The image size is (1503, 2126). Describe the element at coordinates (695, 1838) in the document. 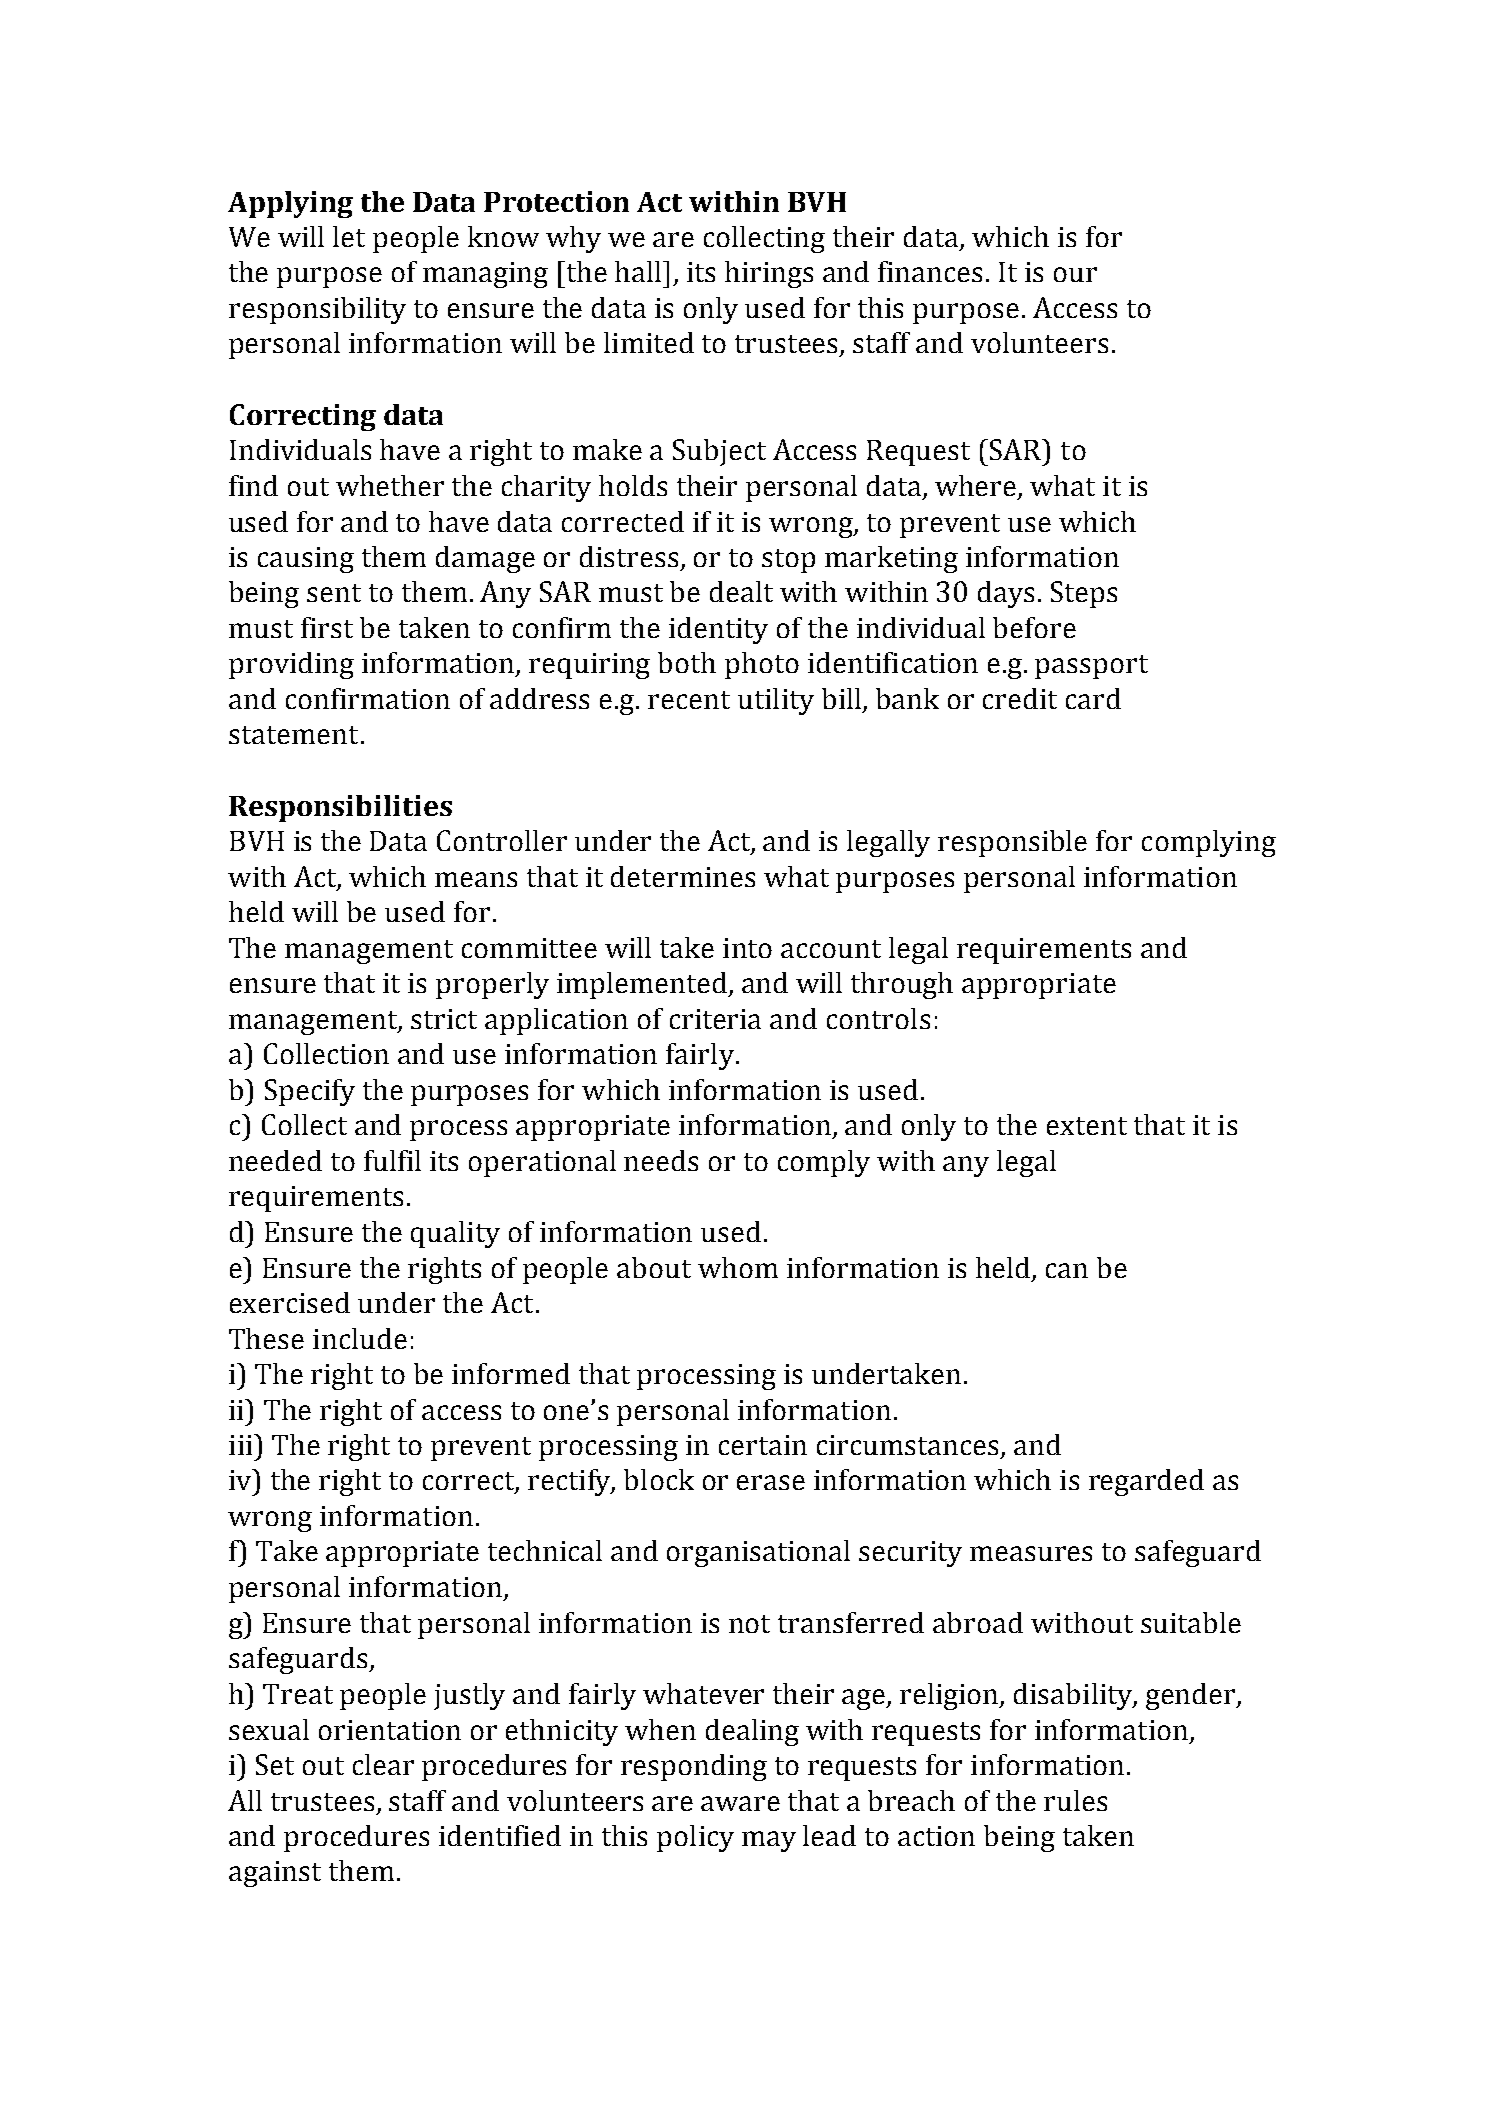

I see `policy` at that location.
